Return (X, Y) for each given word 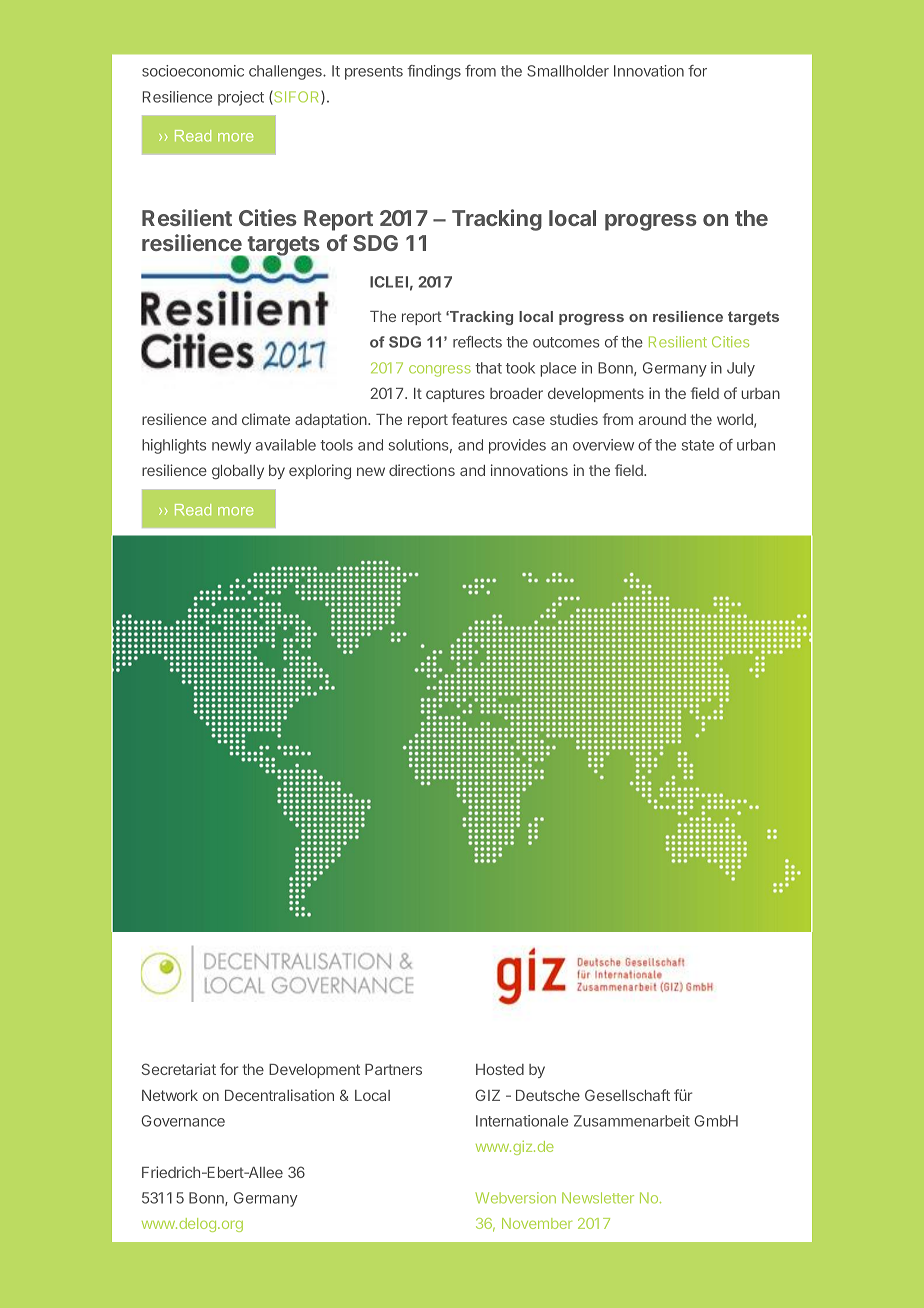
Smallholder (568, 71)
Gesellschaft (627, 1095)
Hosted (500, 1069)
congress (440, 371)
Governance (183, 1121)
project (241, 98)
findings (434, 72)
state (698, 445)
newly (231, 446)
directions (422, 470)
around (662, 419)
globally (238, 472)
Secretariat (179, 1069)
